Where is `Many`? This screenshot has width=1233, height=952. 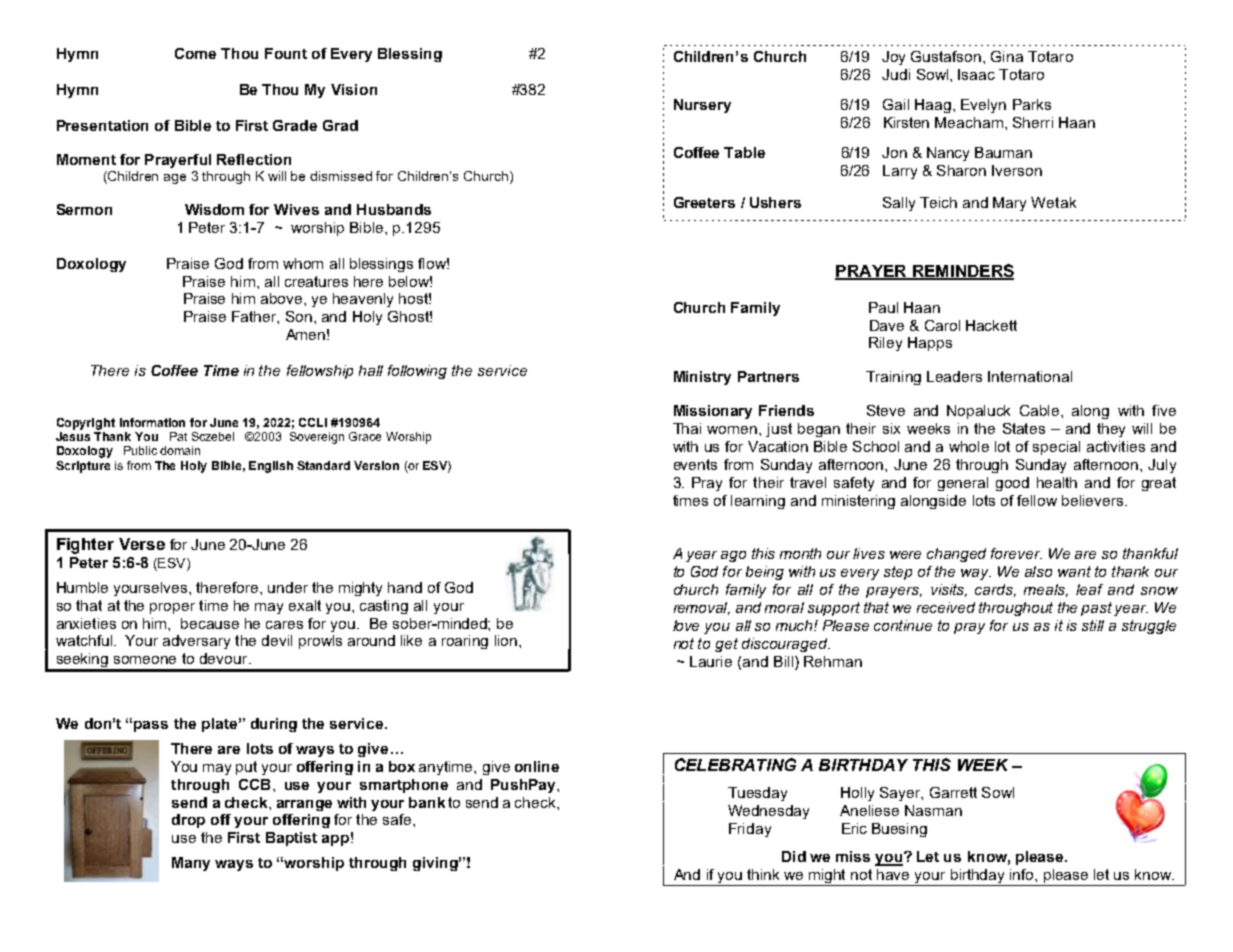 Many is located at coordinates (191, 864).
